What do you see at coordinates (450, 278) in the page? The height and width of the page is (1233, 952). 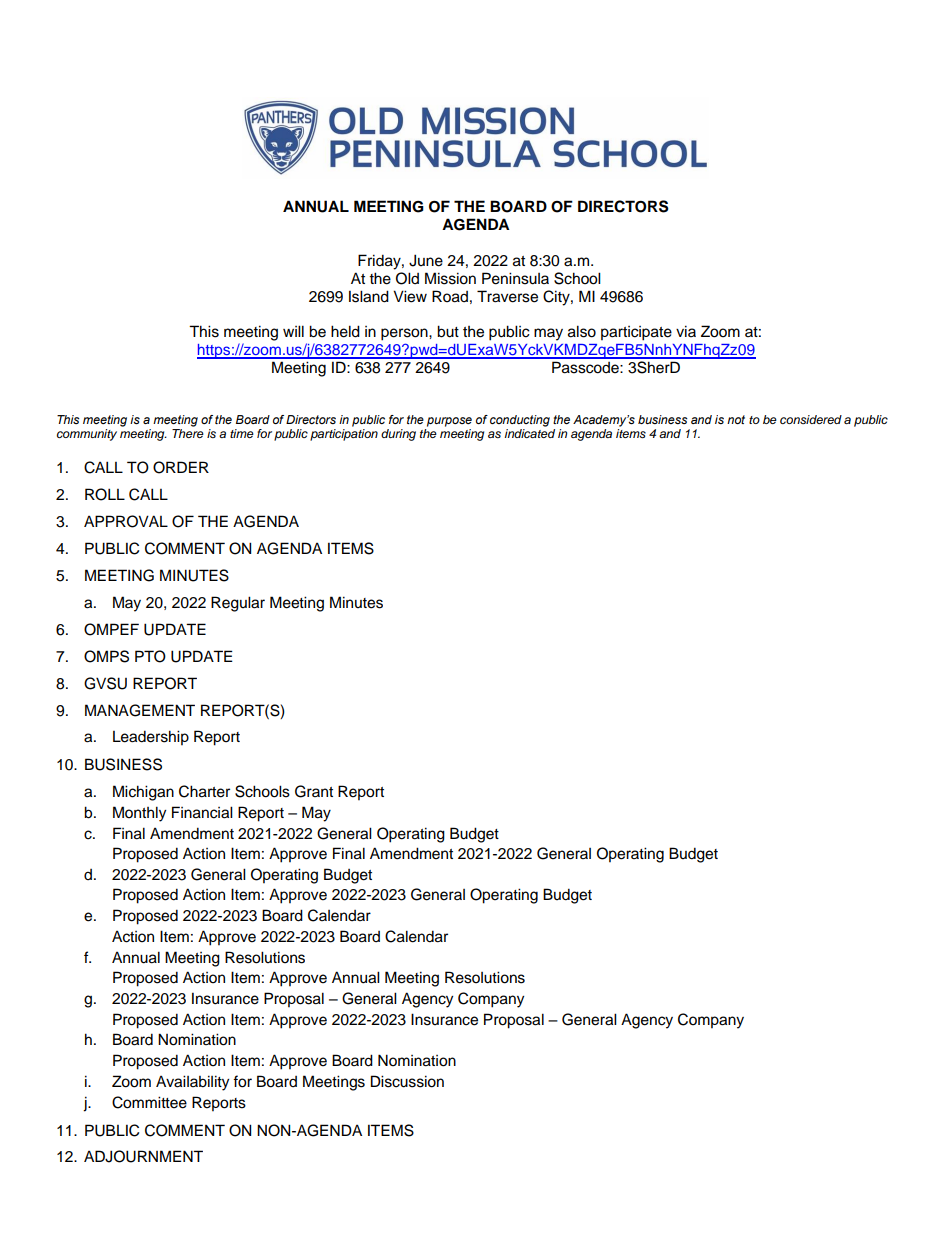 I see `Mission` at bounding box center [450, 278].
